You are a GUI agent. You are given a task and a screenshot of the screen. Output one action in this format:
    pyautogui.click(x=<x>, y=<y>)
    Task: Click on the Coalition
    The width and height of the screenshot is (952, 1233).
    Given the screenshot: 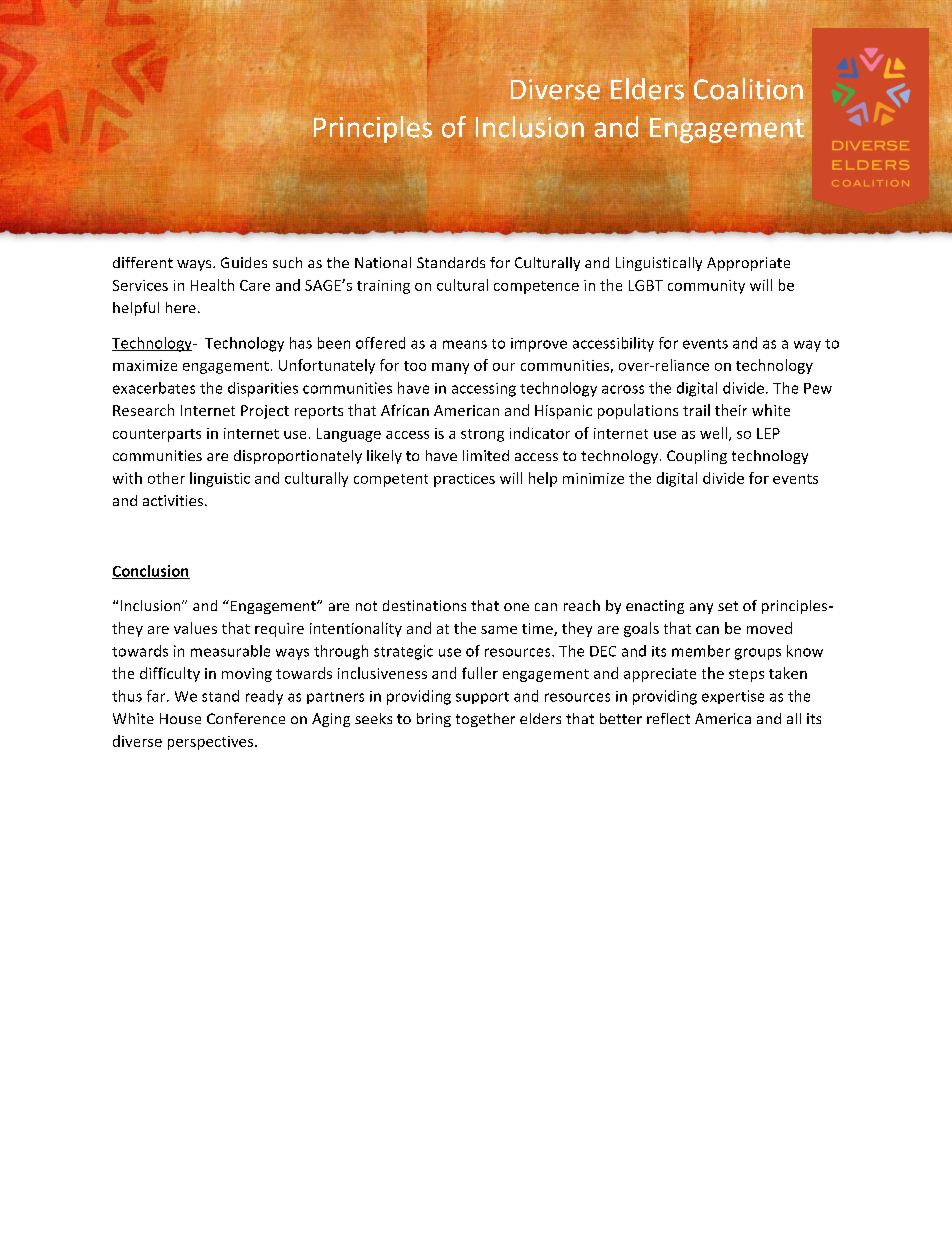 What is the action you would take?
    pyautogui.click(x=748, y=89)
